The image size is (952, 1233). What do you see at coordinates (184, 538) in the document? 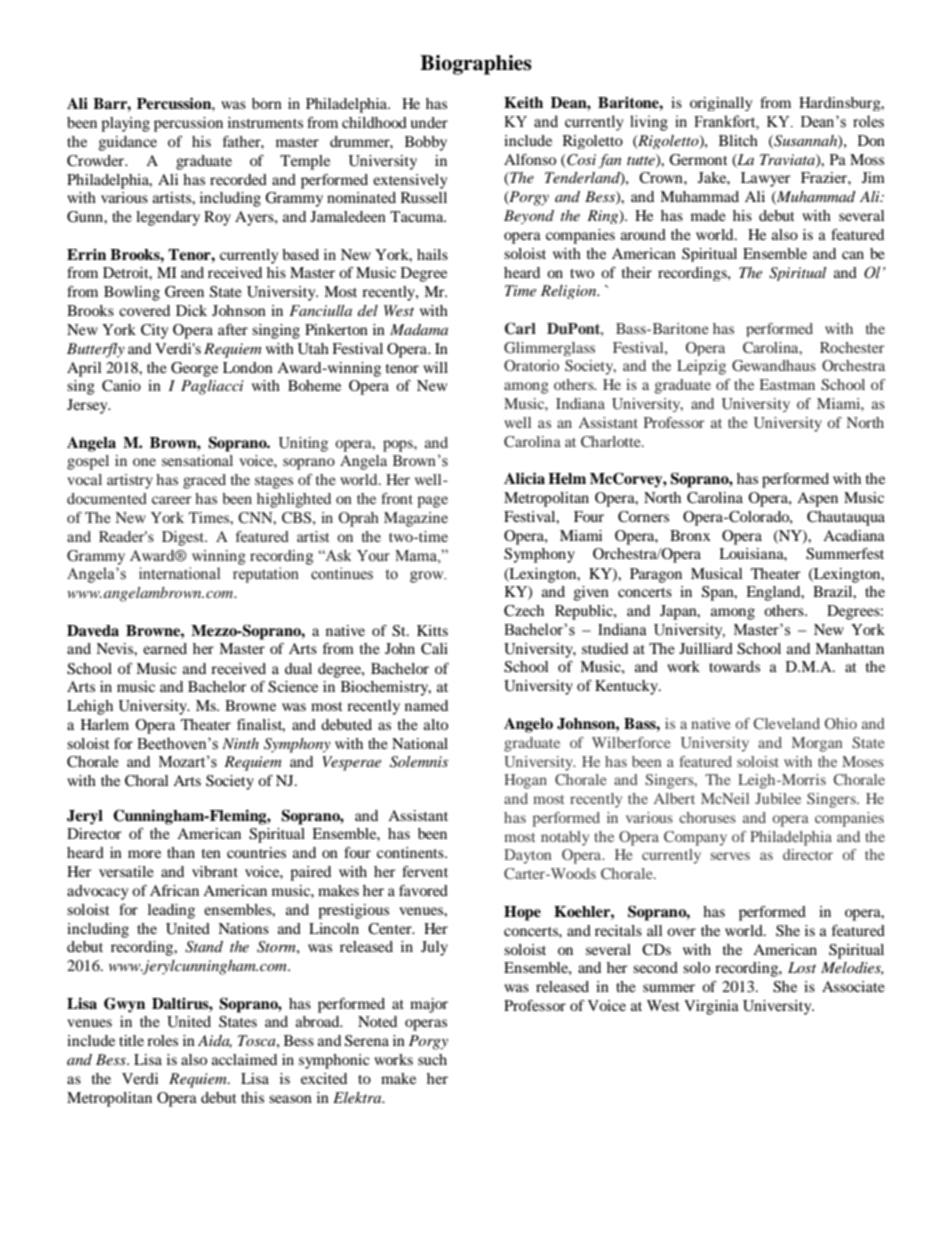
I see `Digest` at bounding box center [184, 538].
